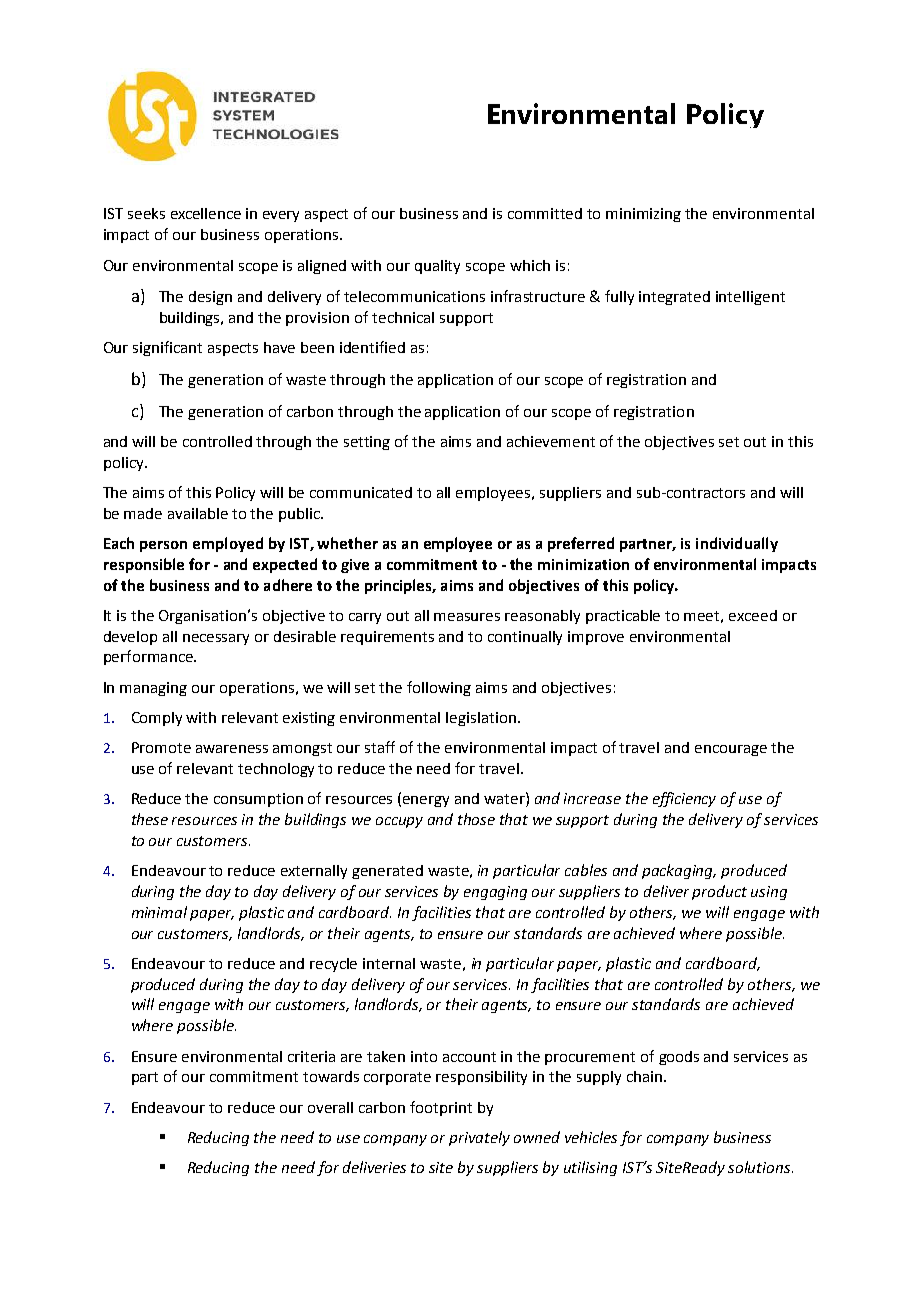 The height and width of the page is (1308, 924). What do you see at coordinates (760, 1167) in the page?
I see `solutions` at bounding box center [760, 1167].
